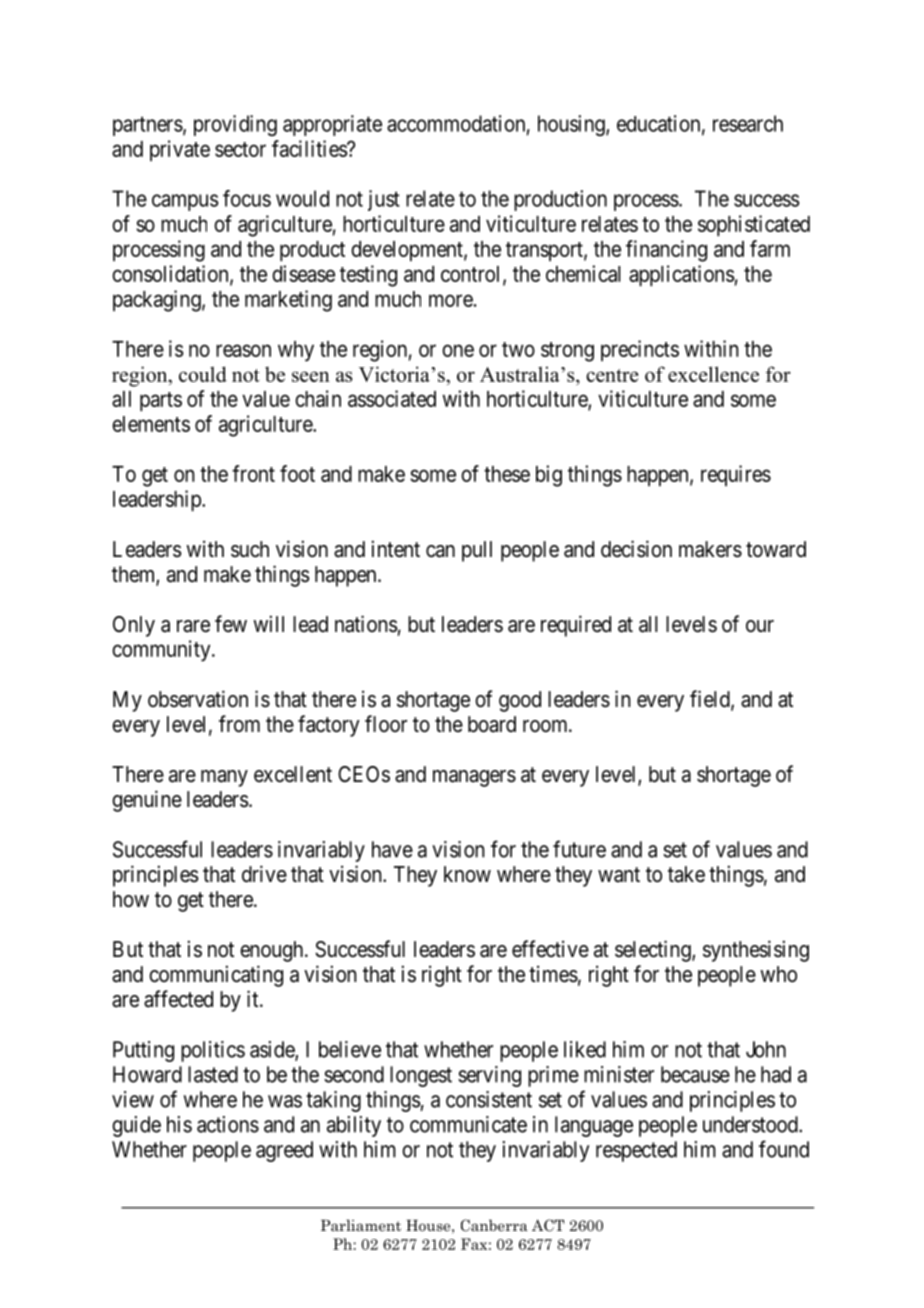 Image resolution: width=924 pixels, height=1308 pixels. What do you see at coordinates (760, 626) in the screenshot?
I see `our` at bounding box center [760, 626].
